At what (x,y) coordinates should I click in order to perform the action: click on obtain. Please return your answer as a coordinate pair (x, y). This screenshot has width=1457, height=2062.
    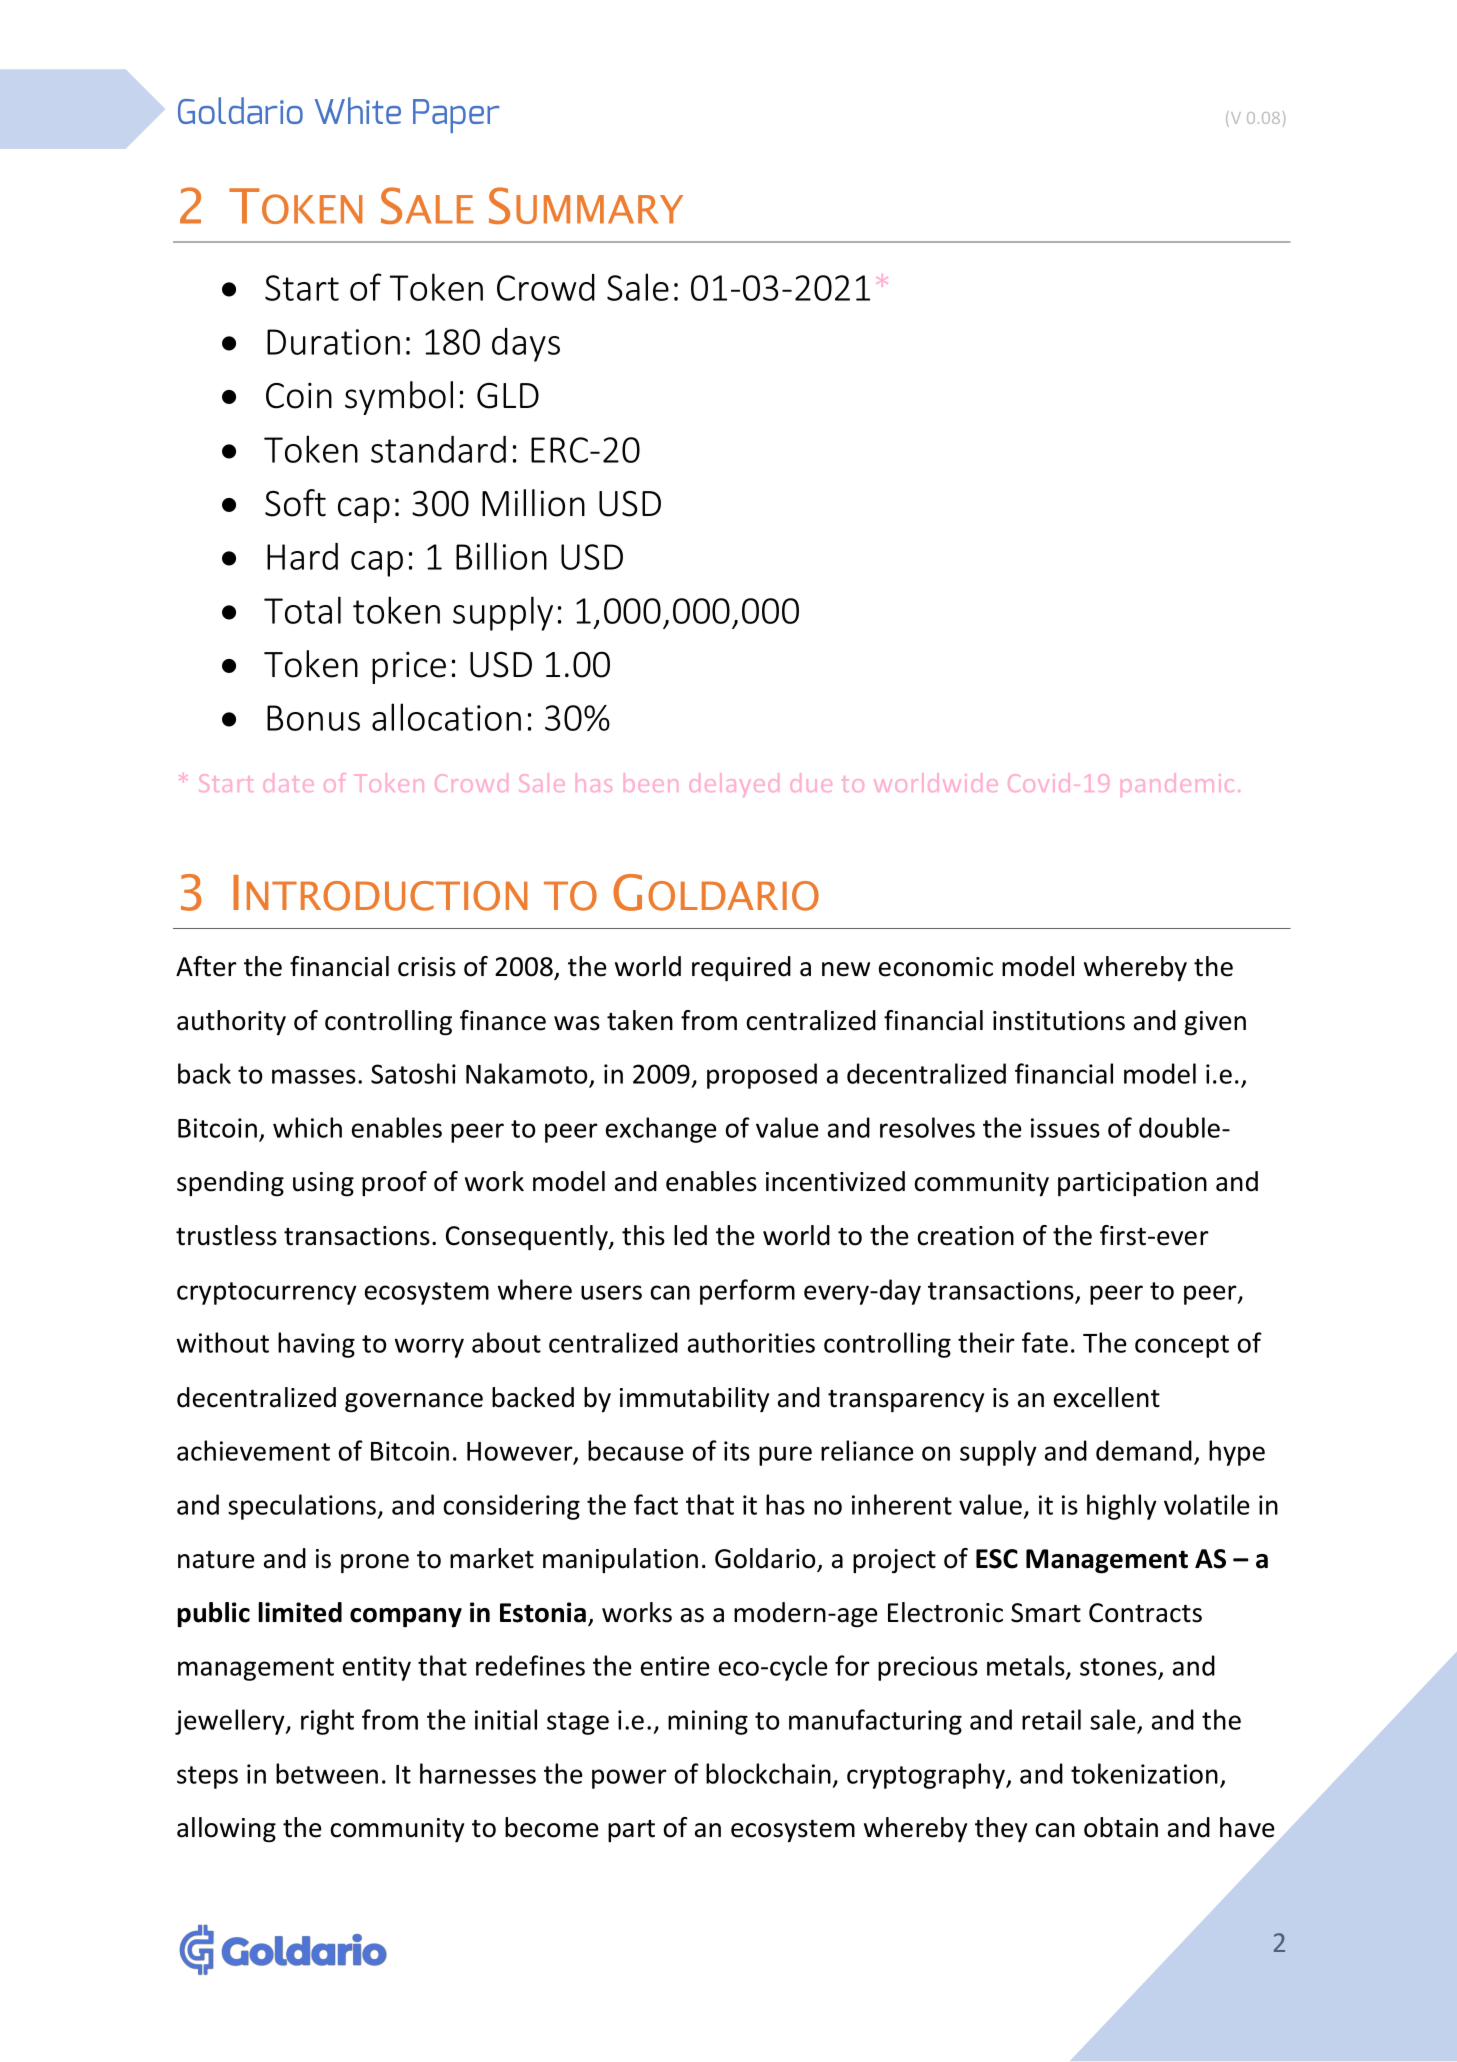
    Looking at the image, I should click on (1121, 1827).
